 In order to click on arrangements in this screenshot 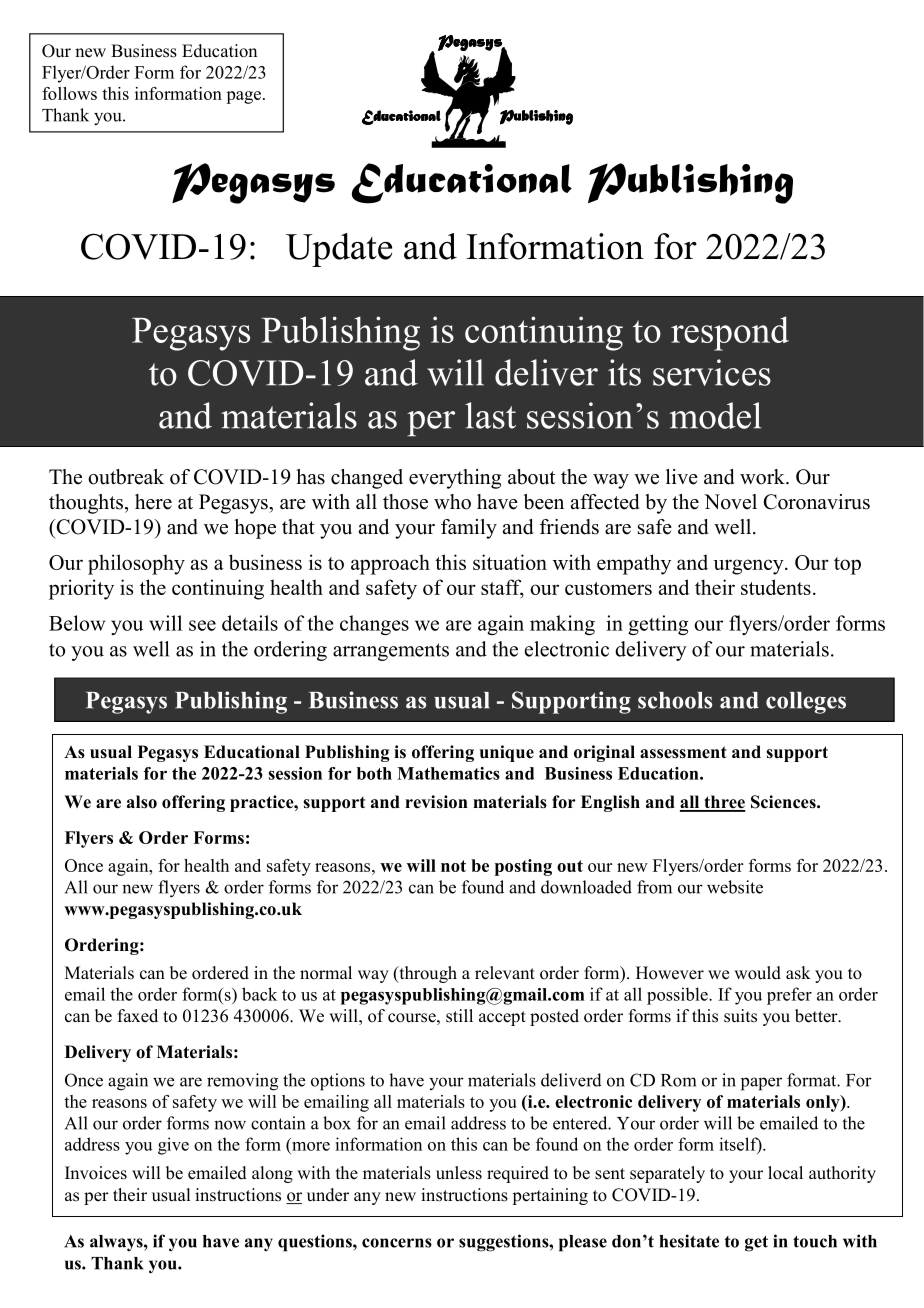, I will do `click(391, 652)`.
